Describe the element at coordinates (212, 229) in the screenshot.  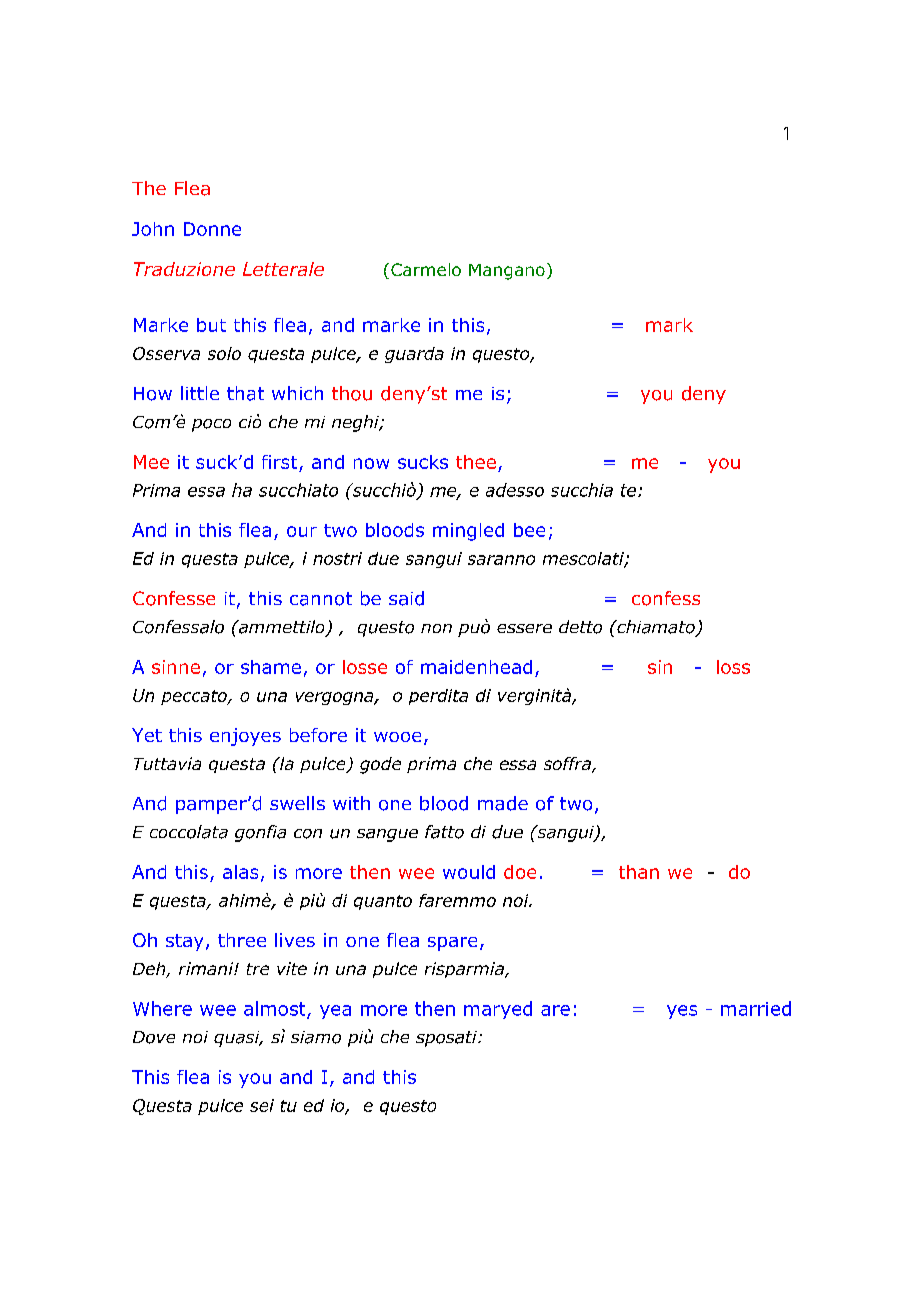
I see `Donne` at that location.
